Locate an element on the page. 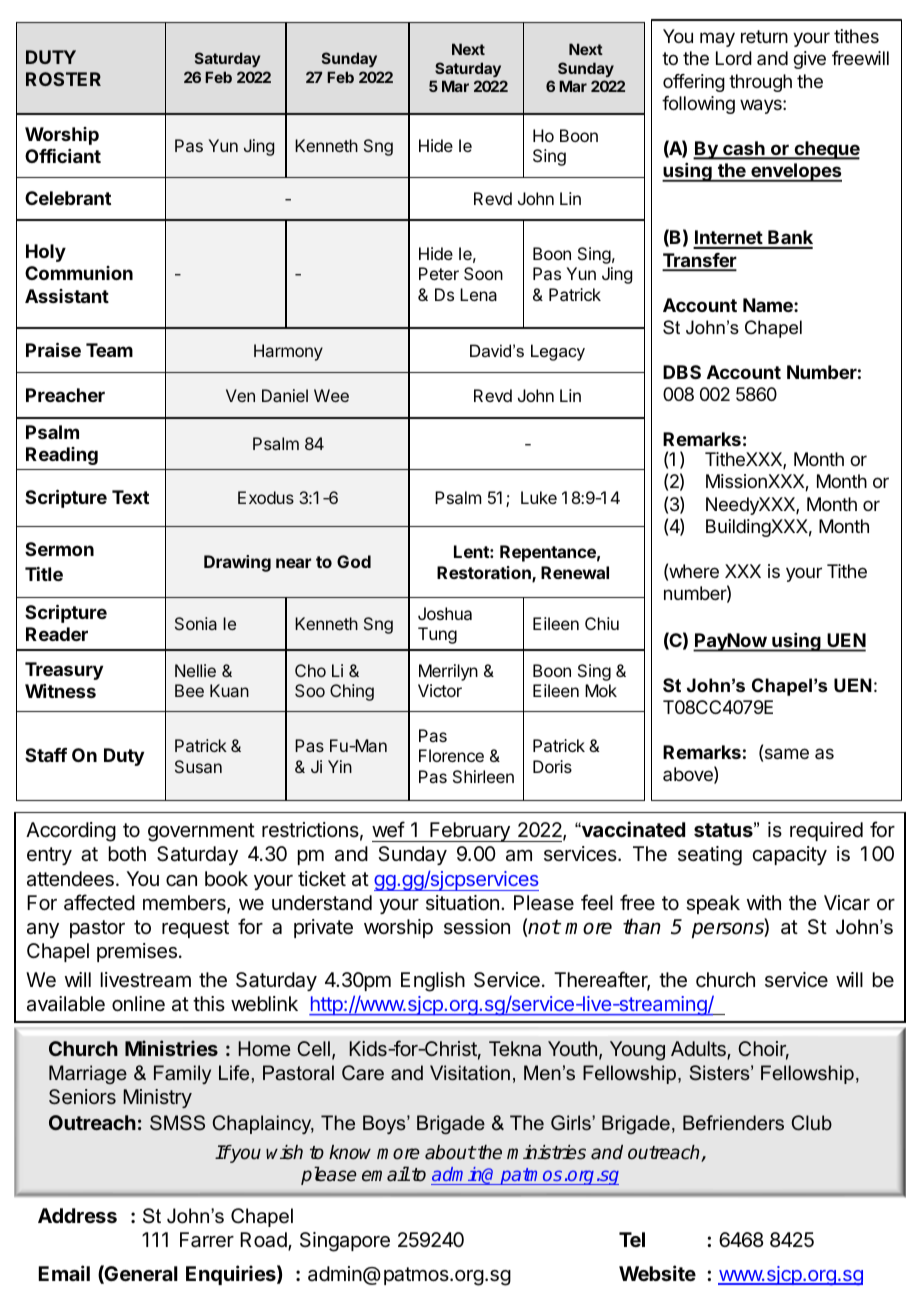  Luke is located at coordinates (539, 497).
